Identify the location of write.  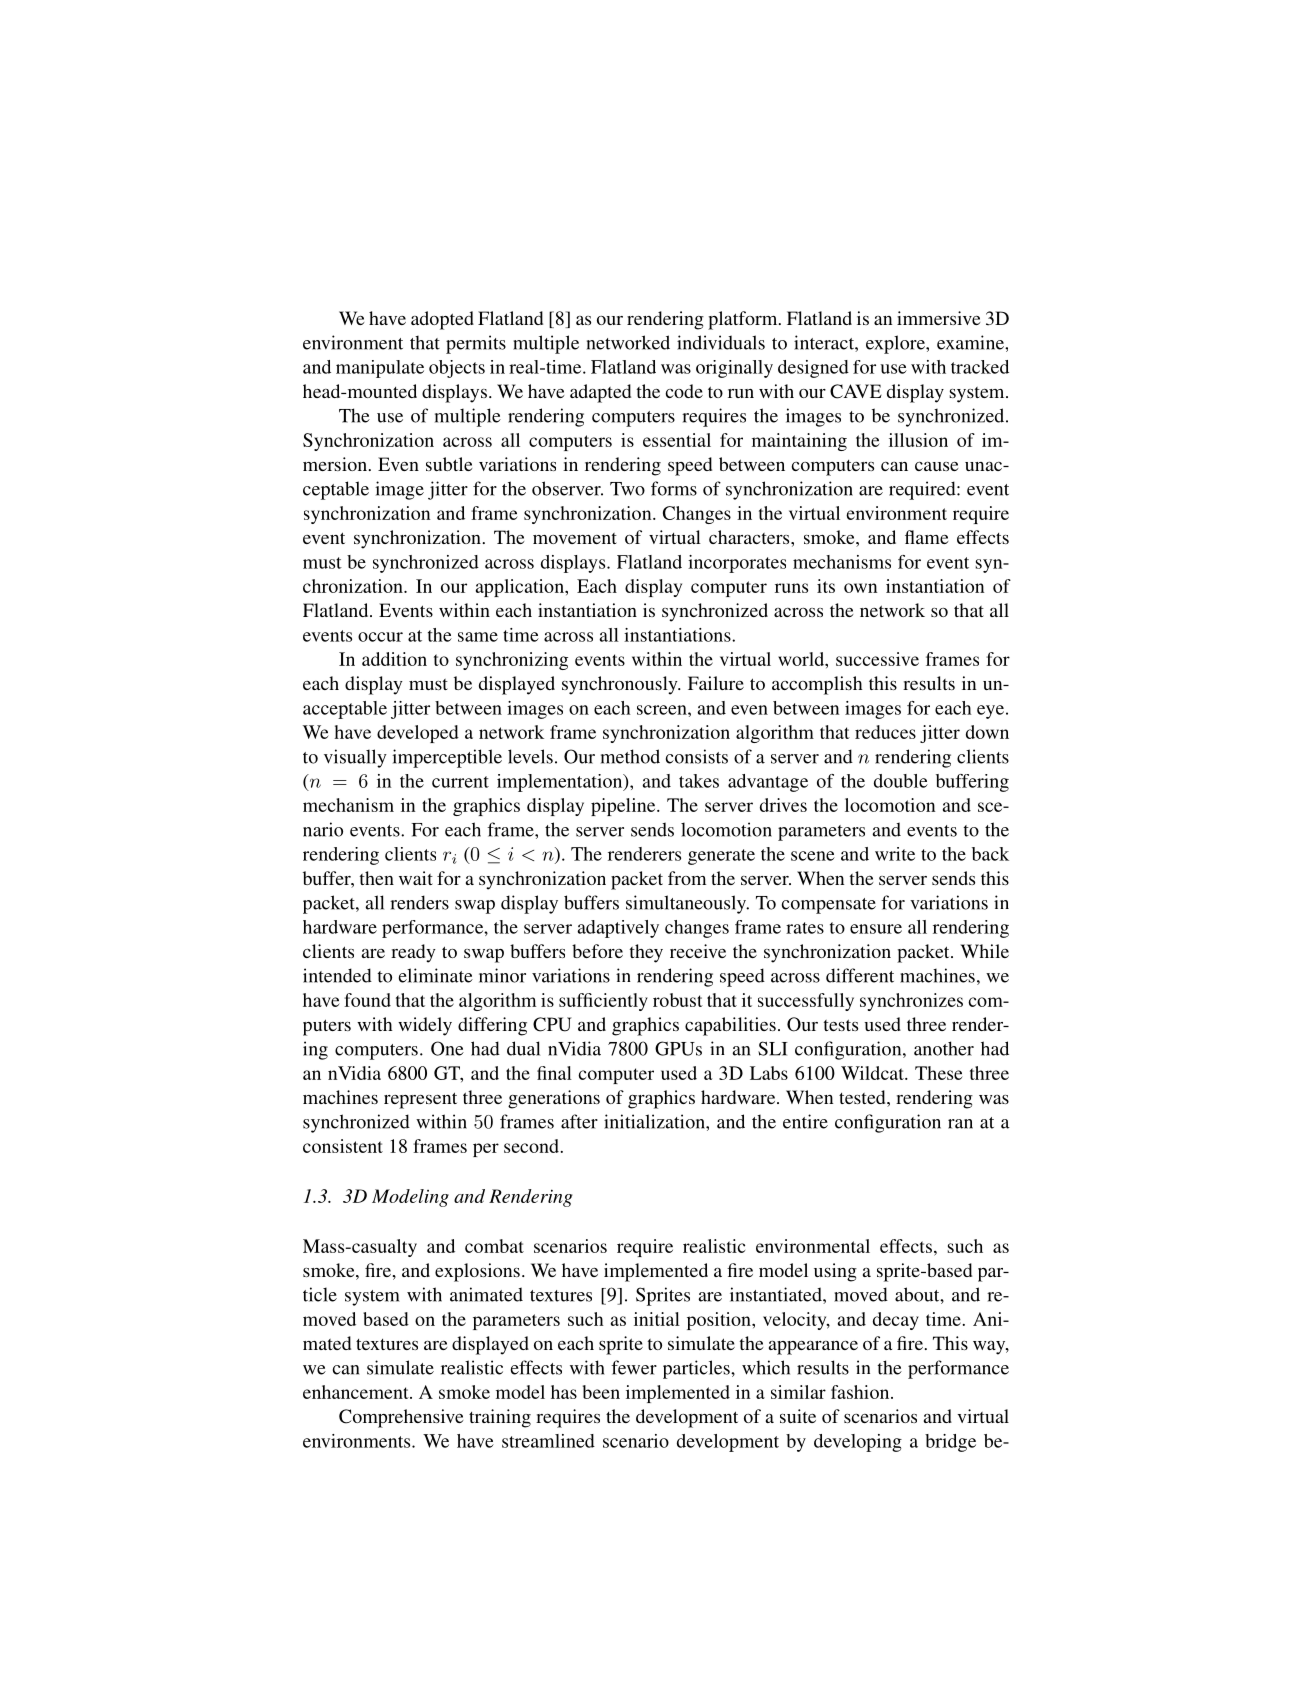
(895, 854).
